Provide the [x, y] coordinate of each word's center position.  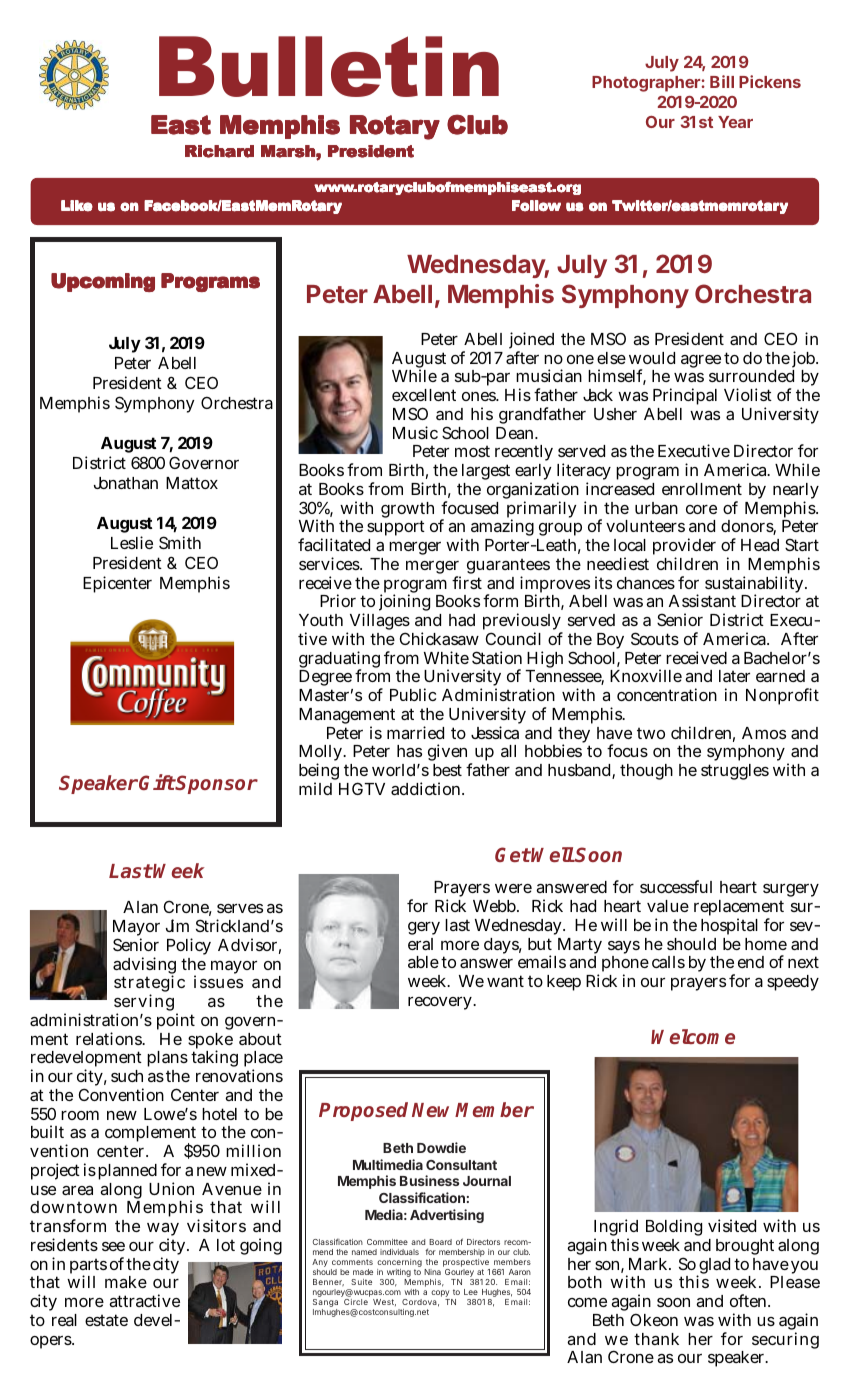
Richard [219, 151]
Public [413, 694]
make [126, 1282]
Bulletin [329, 66]
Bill [722, 81]
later [734, 676]
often [750, 1300]
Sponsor [216, 784]
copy [441, 1295]
